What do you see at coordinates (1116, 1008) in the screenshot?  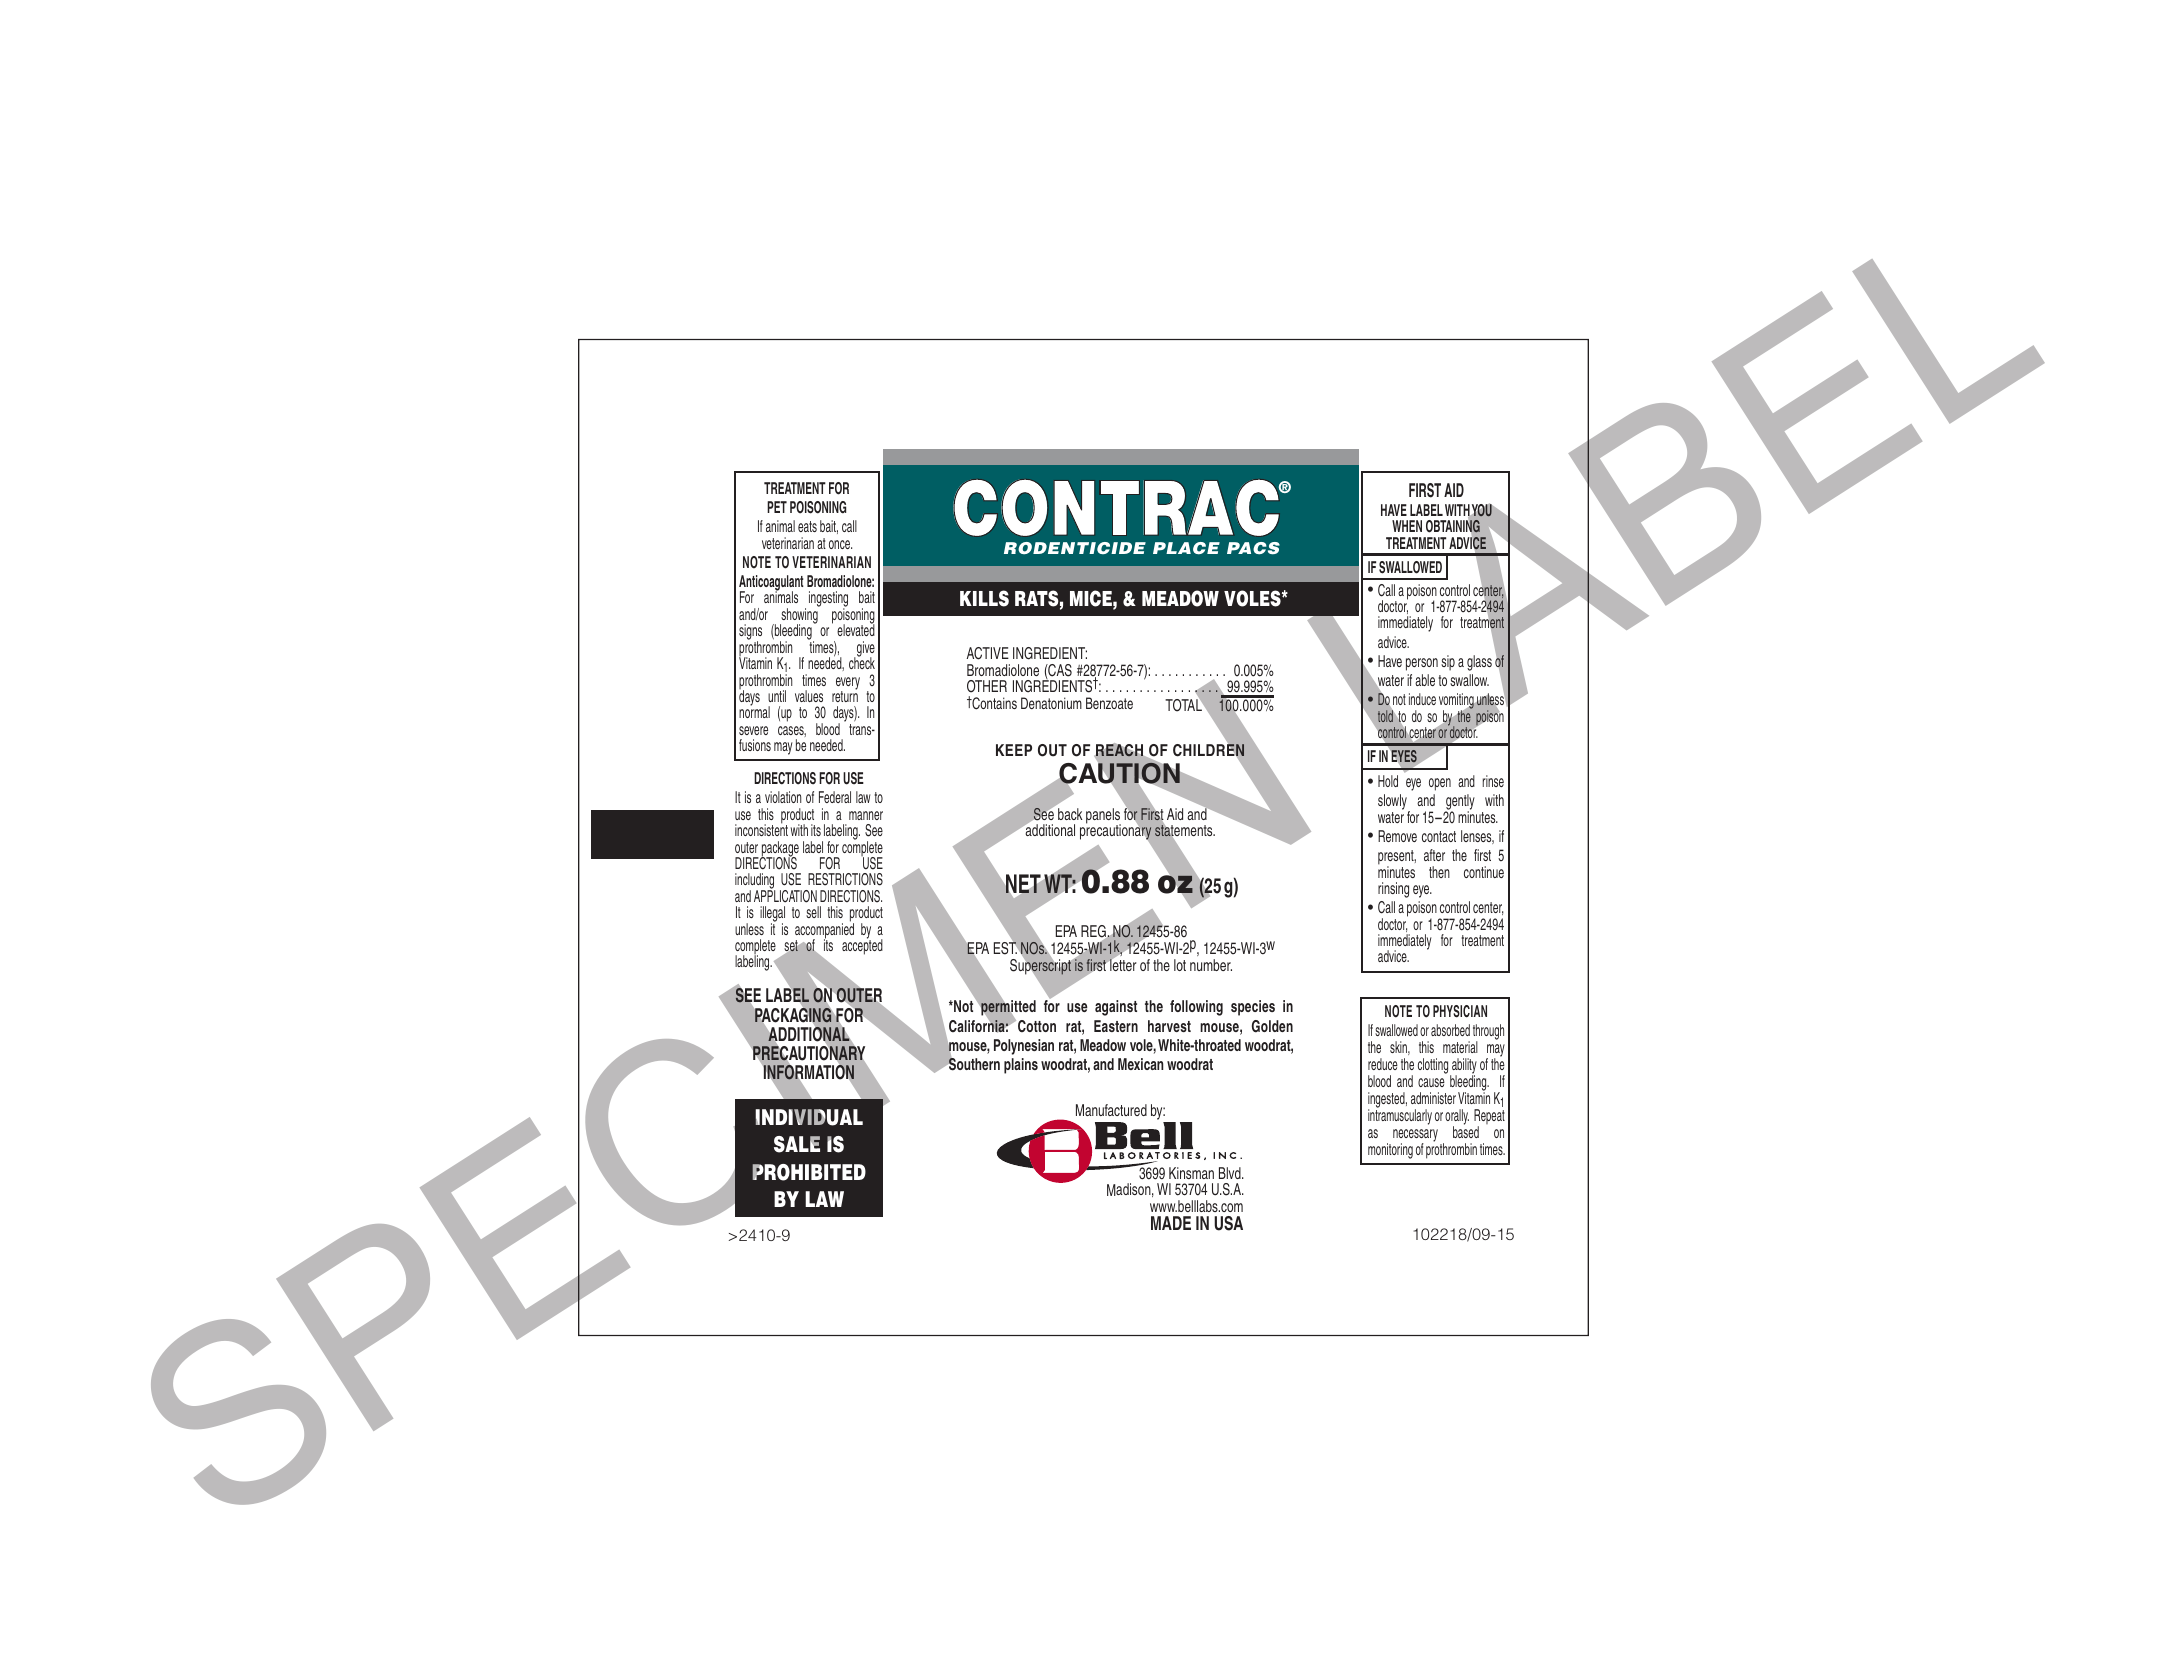 I see `against` at bounding box center [1116, 1008].
